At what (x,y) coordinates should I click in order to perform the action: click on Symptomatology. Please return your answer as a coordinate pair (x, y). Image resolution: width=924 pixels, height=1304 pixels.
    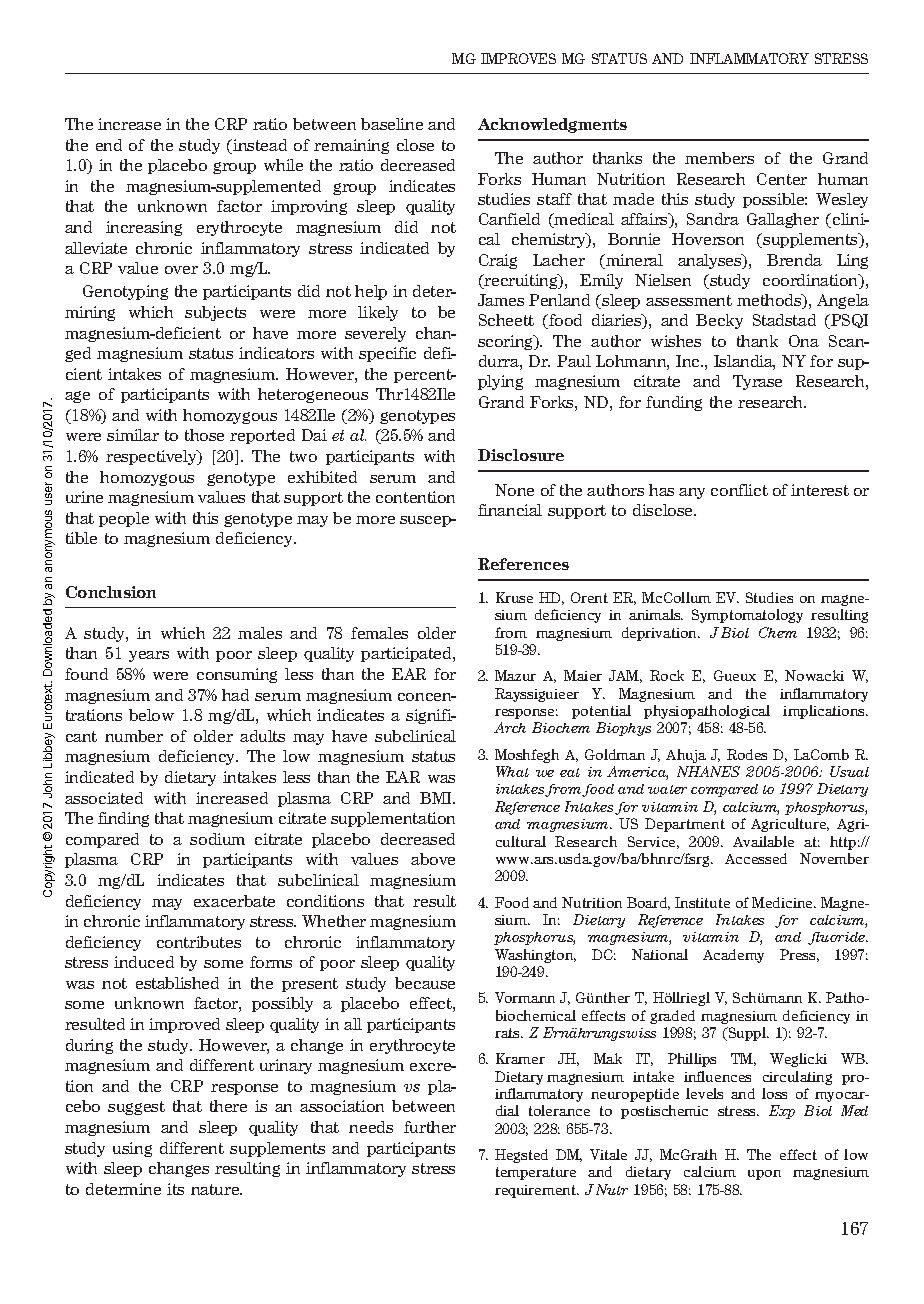
    Looking at the image, I should click on (747, 616).
